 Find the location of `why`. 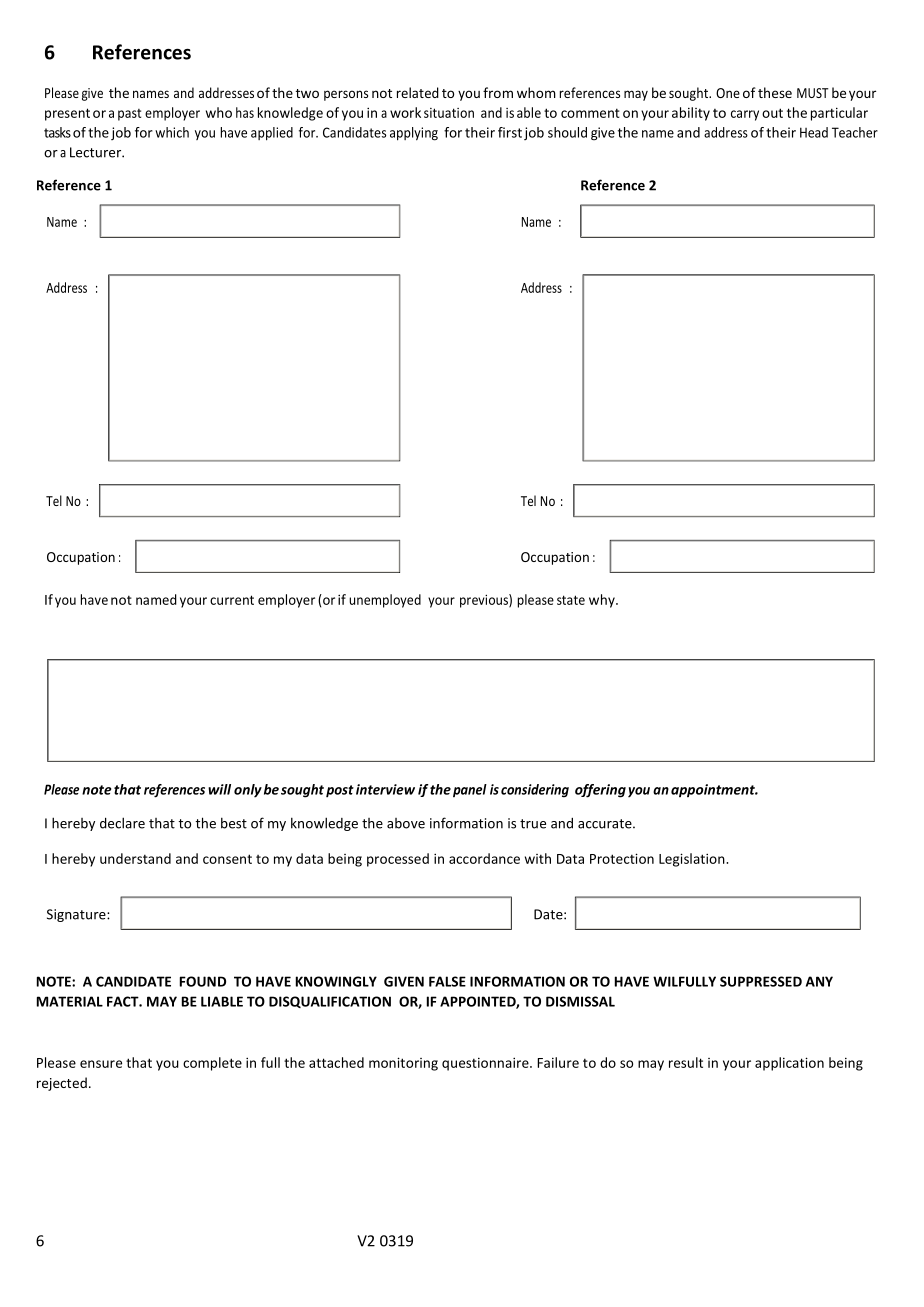

why is located at coordinates (603, 601).
